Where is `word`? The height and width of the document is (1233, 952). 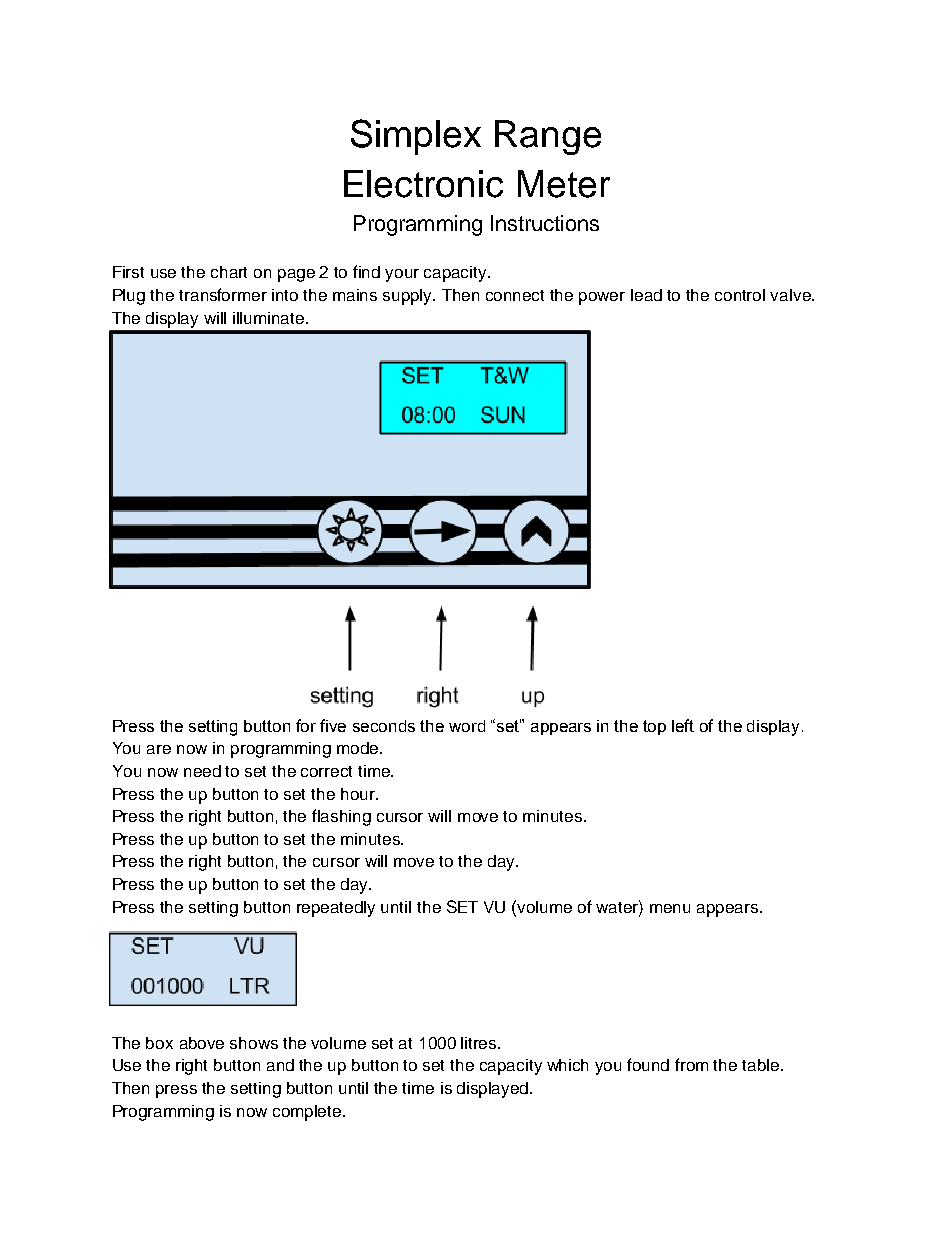
word is located at coordinates (467, 726).
